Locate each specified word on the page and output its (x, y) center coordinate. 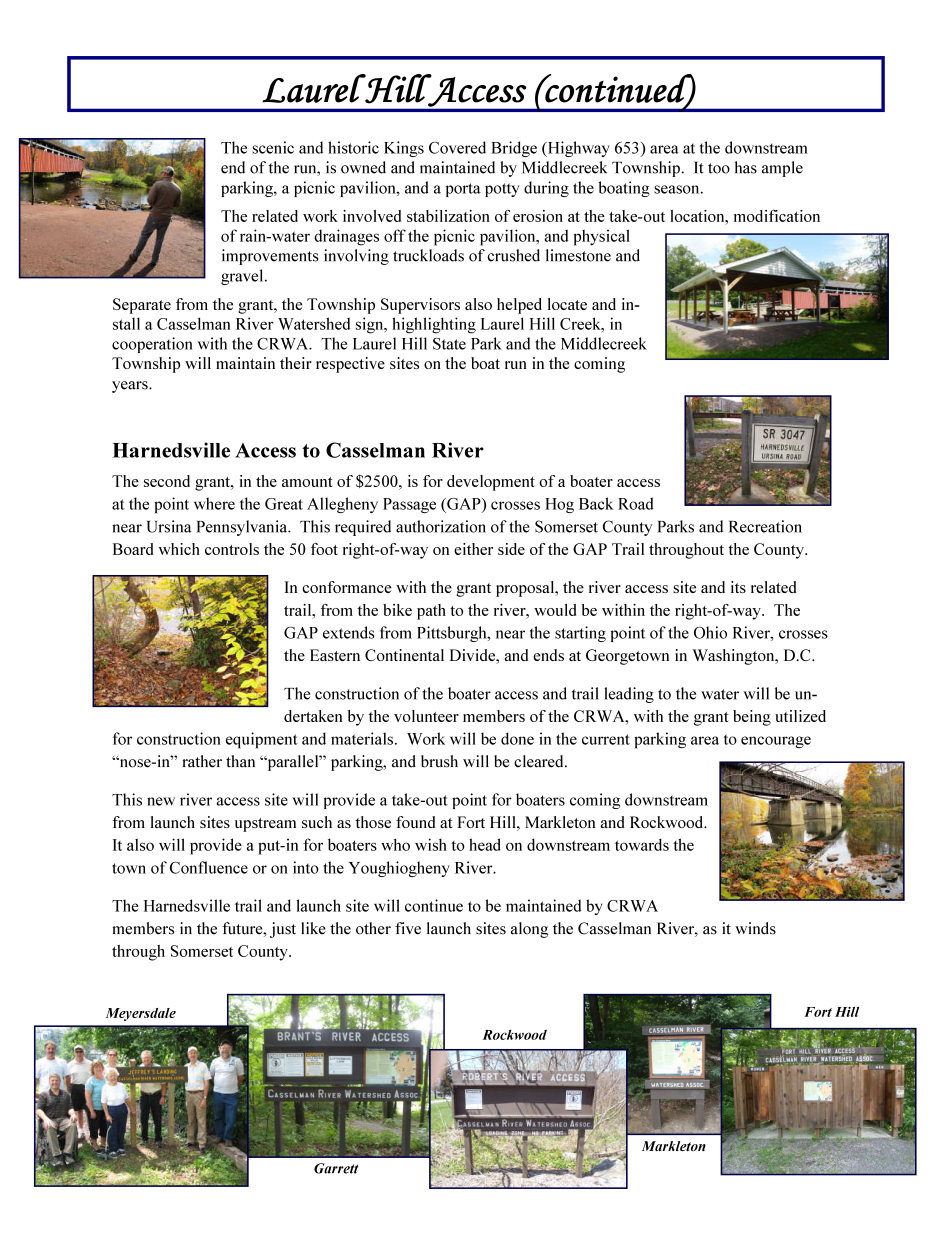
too (719, 168)
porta (463, 190)
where (214, 503)
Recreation (765, 526)
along (529, 930)
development (491, 483)
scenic (273, 147)
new (161, 801)
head (485, 844)
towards (642, 844)
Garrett (336, 1168)
